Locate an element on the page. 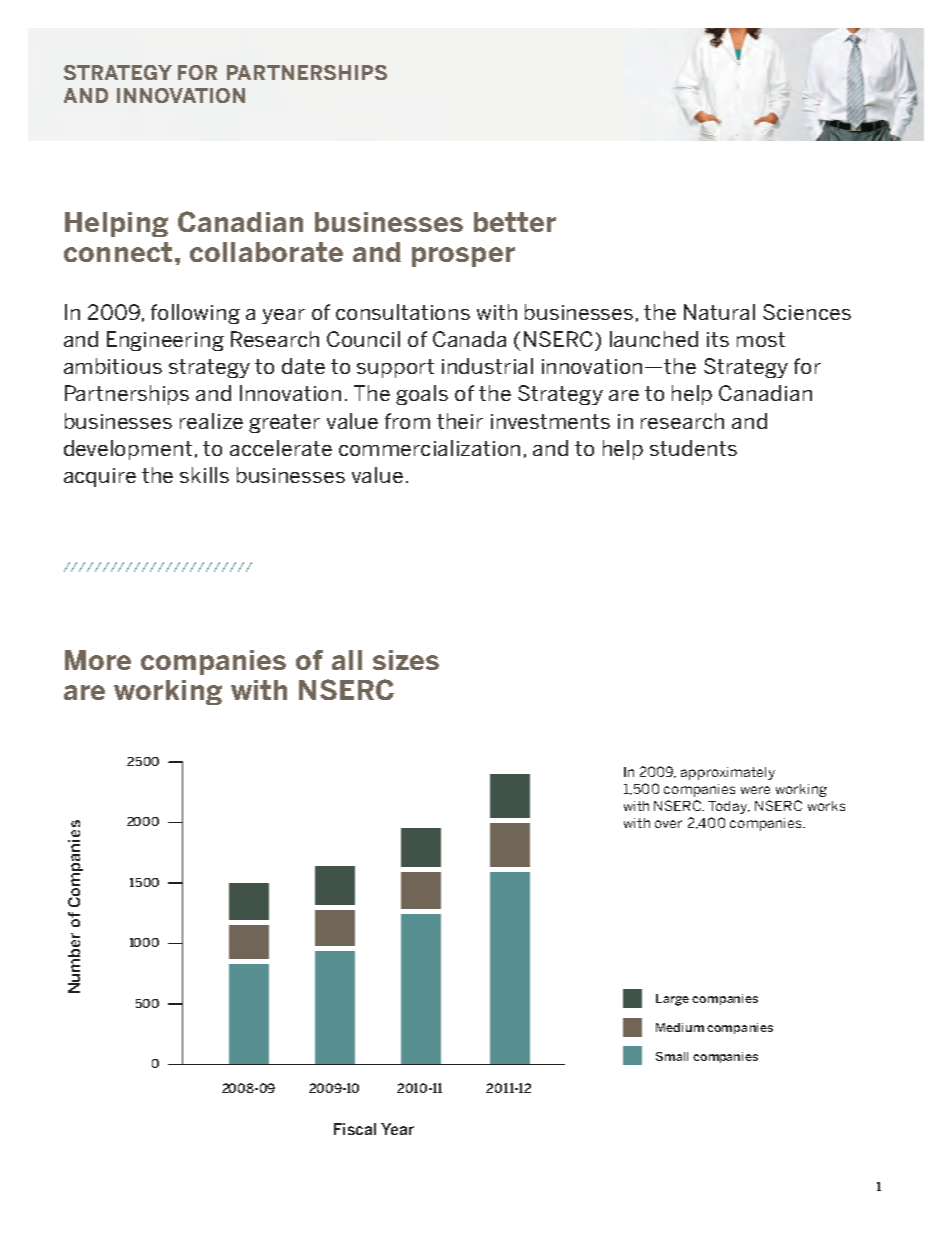 The image size is (952, 1233). Natural is located at coordinates (719, 312).
